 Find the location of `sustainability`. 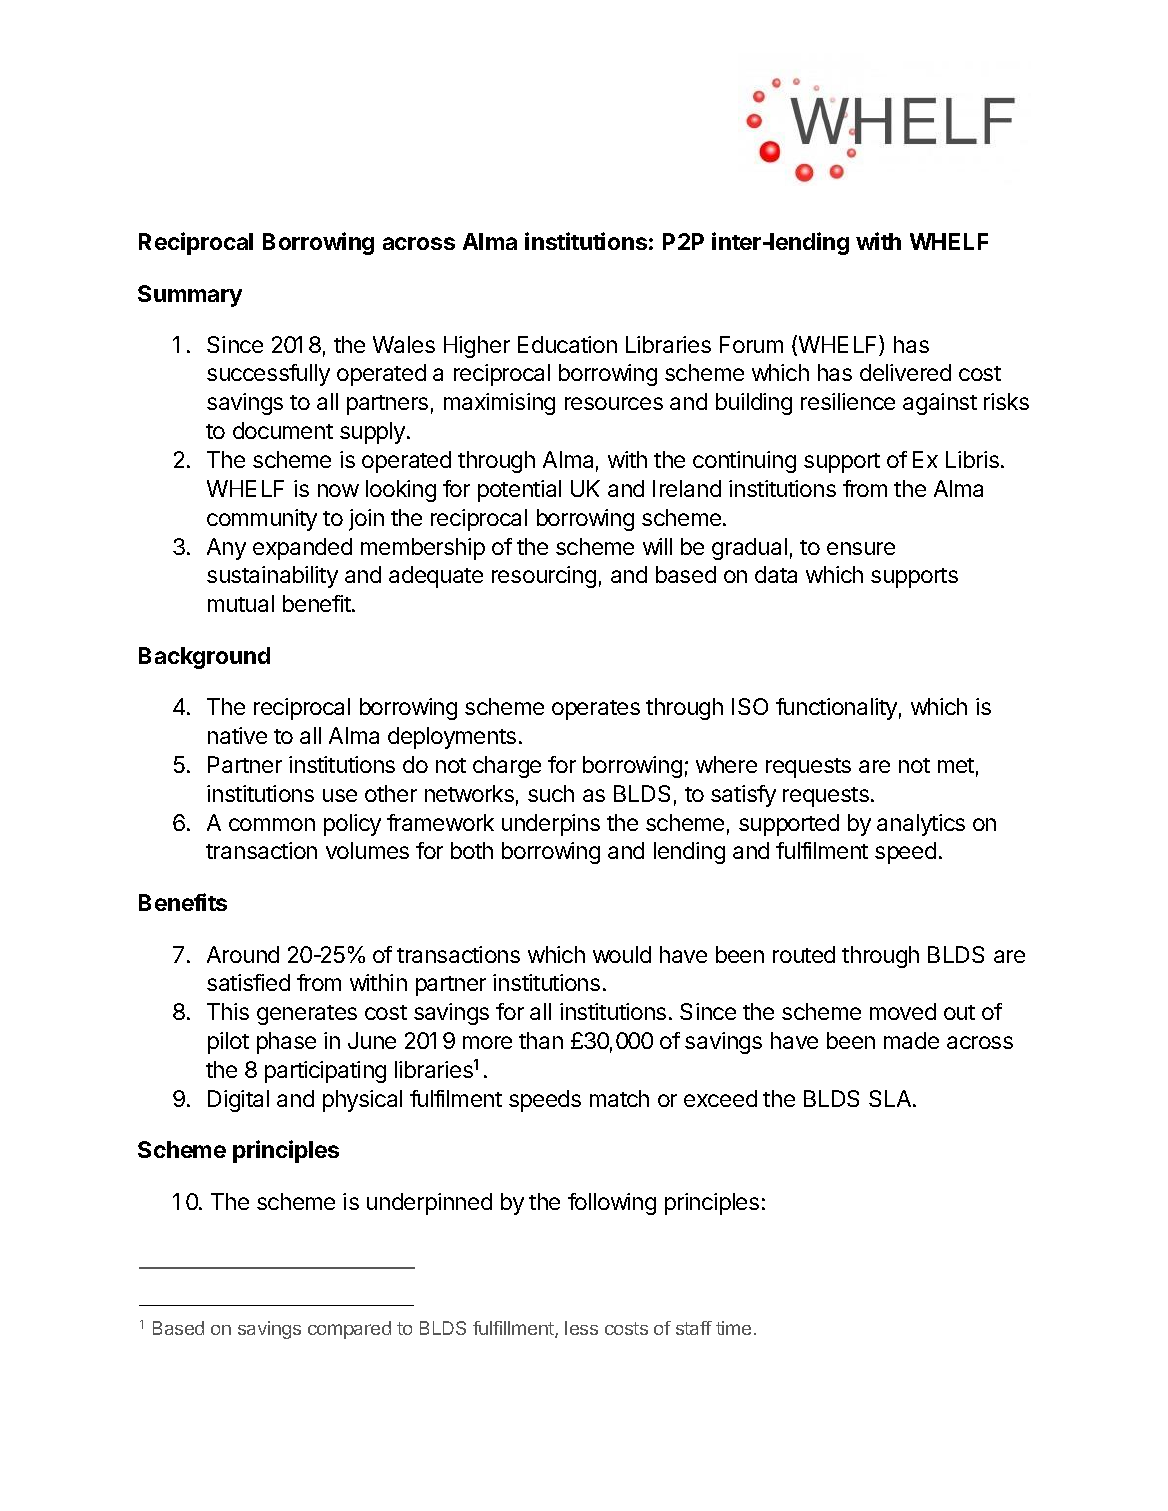

sustainability is located at coordinates (272, 577).
